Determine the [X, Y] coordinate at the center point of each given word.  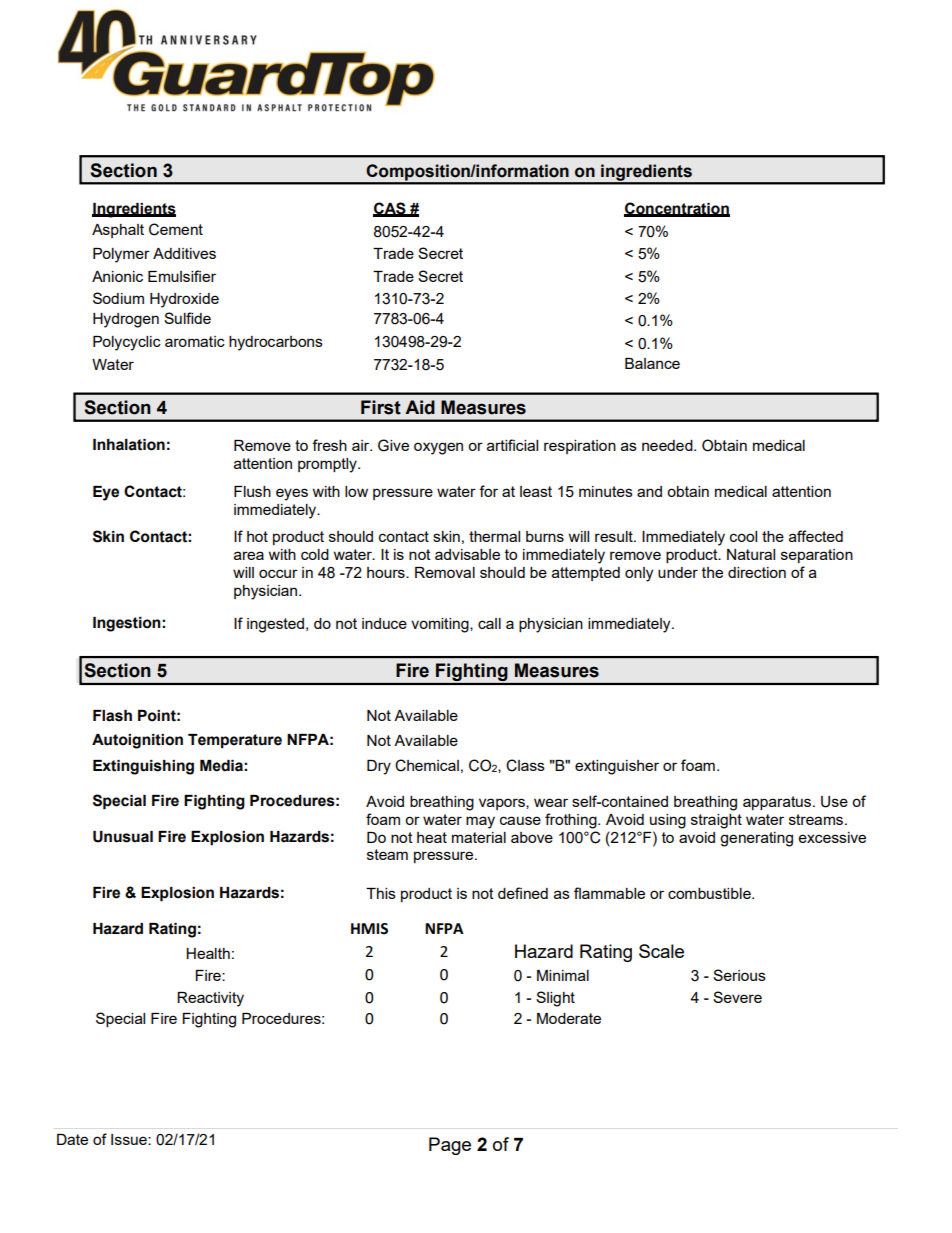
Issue [130, 1139]
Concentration [677, 209]
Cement [176, 229]
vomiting [441, 625]
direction [757, 572]
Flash [112, 716]
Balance [652, 363]
